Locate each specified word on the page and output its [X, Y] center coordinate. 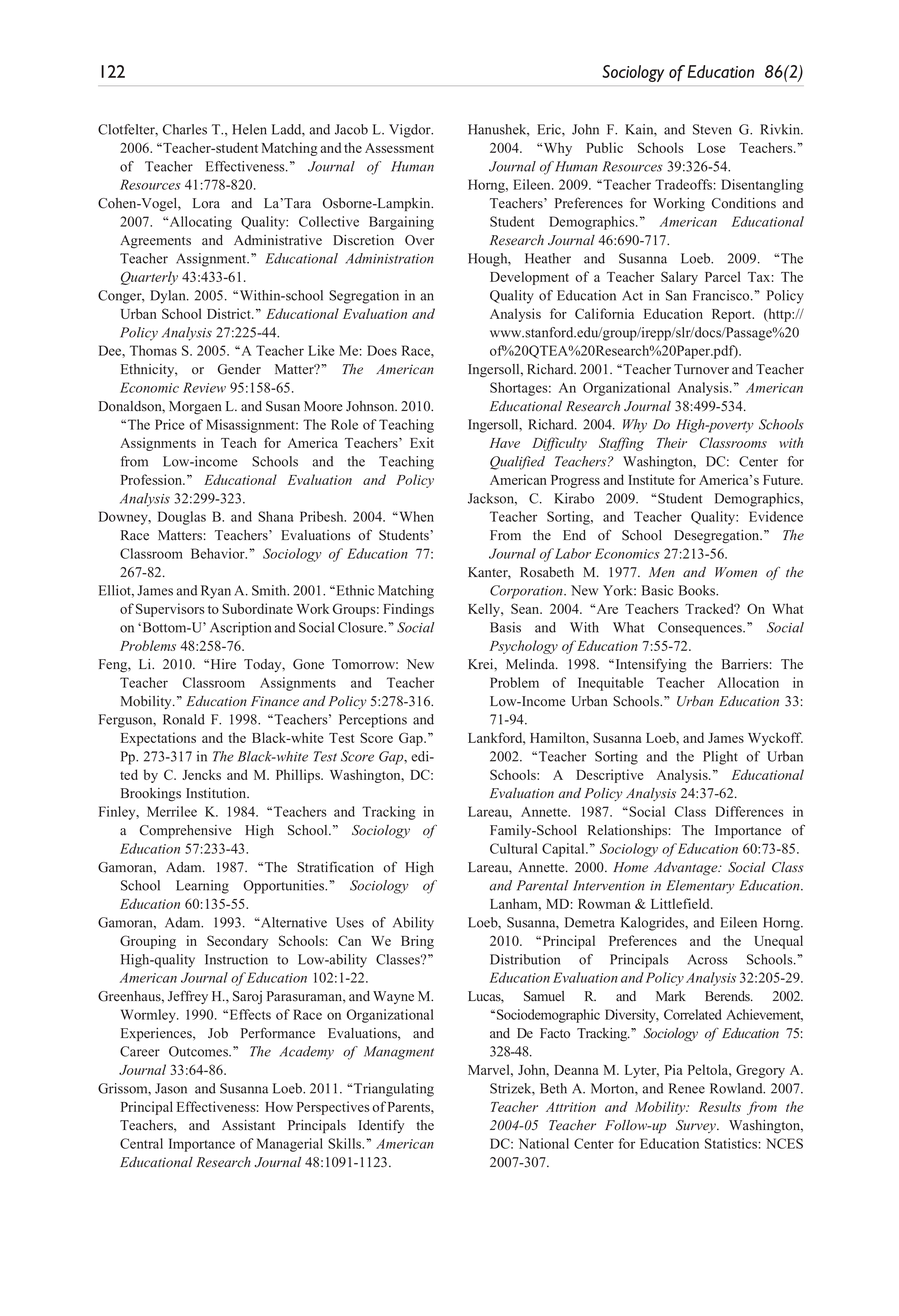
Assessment [399, 148]
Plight [720, 758]
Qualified [517, 463]
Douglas [182, 518]
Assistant [248, 1125]
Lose [711, 148]
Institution [217, 793]
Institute [651, 479]
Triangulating [394, 1090]
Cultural [513, 848]
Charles [185, 129]
